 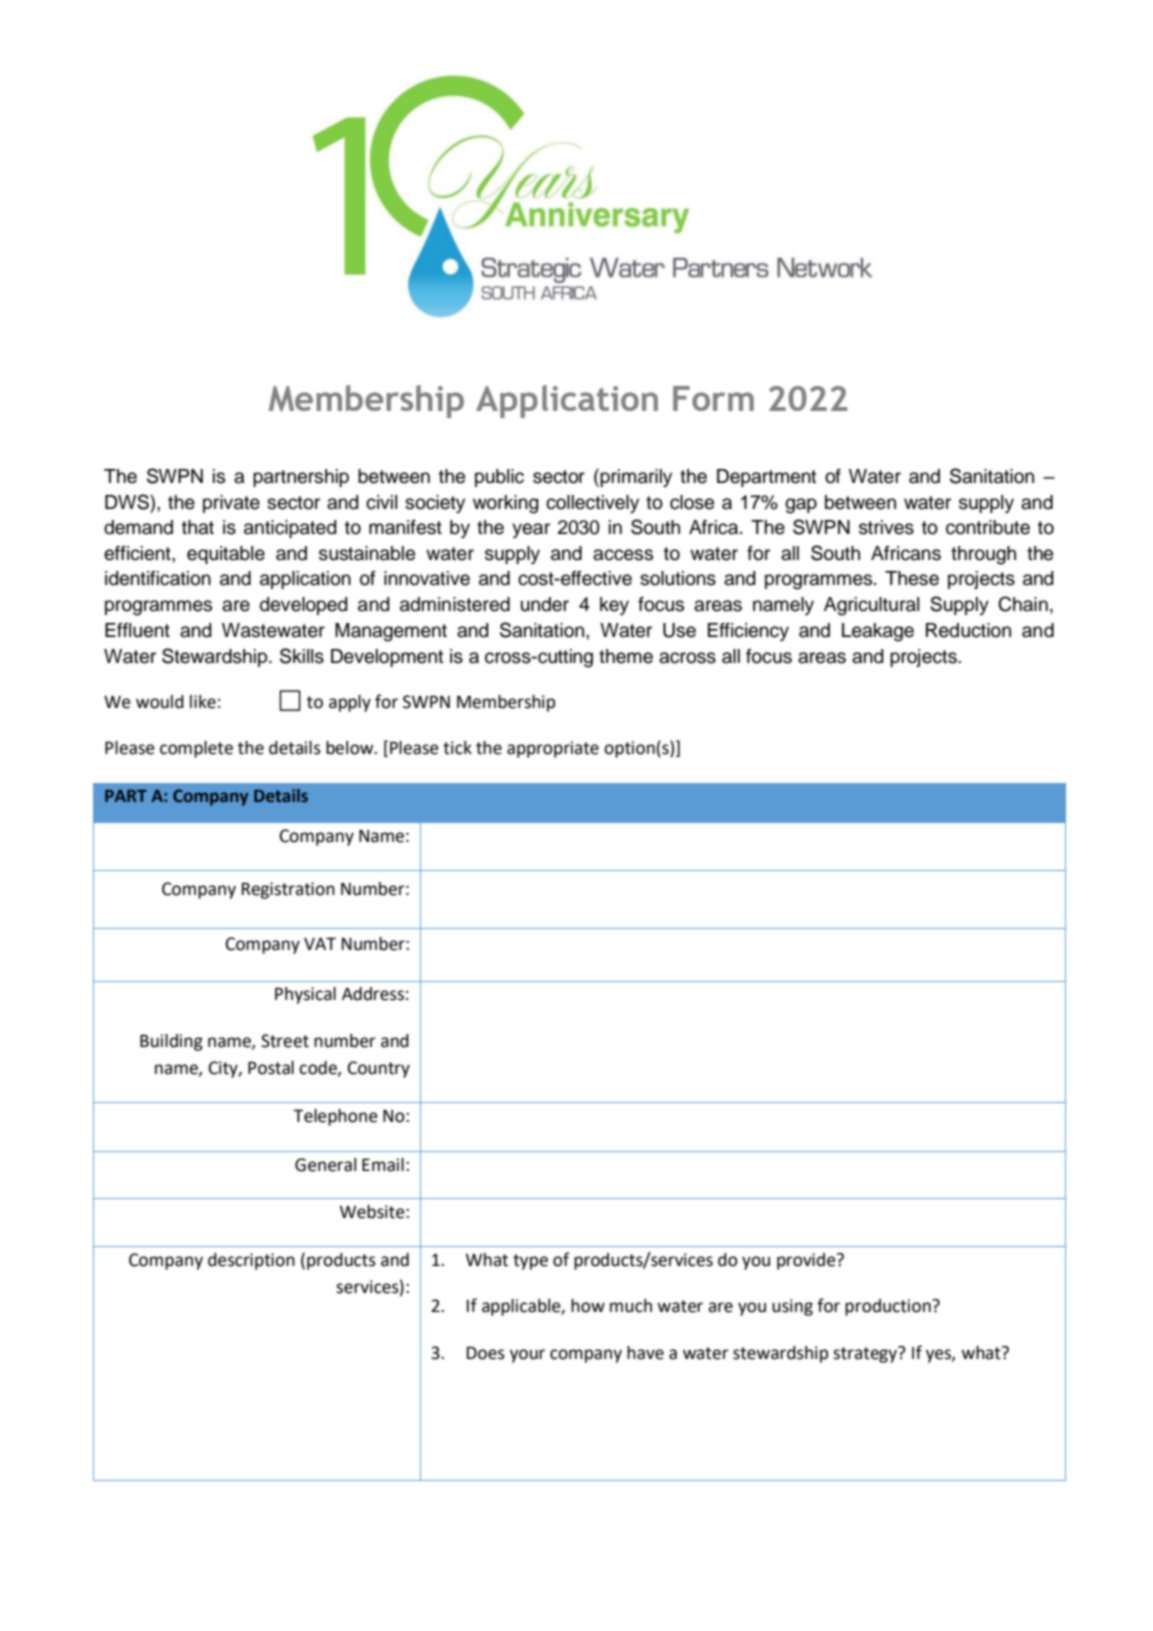 What do you see at coordinates (801, 506) in the screenshot?
I see `gap` at bounding box center [801, 506].
